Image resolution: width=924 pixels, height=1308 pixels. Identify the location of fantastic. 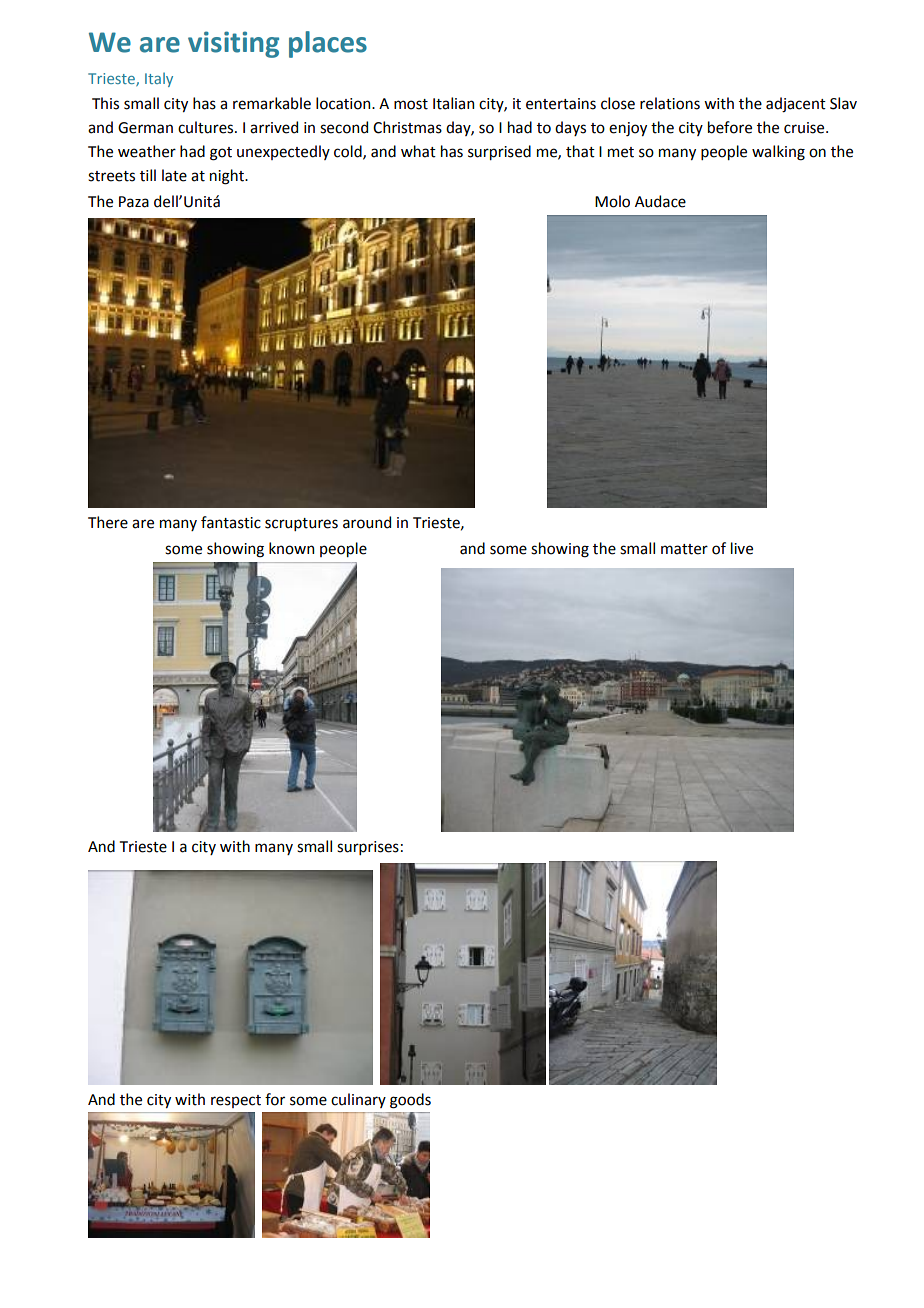
(231, 522).
